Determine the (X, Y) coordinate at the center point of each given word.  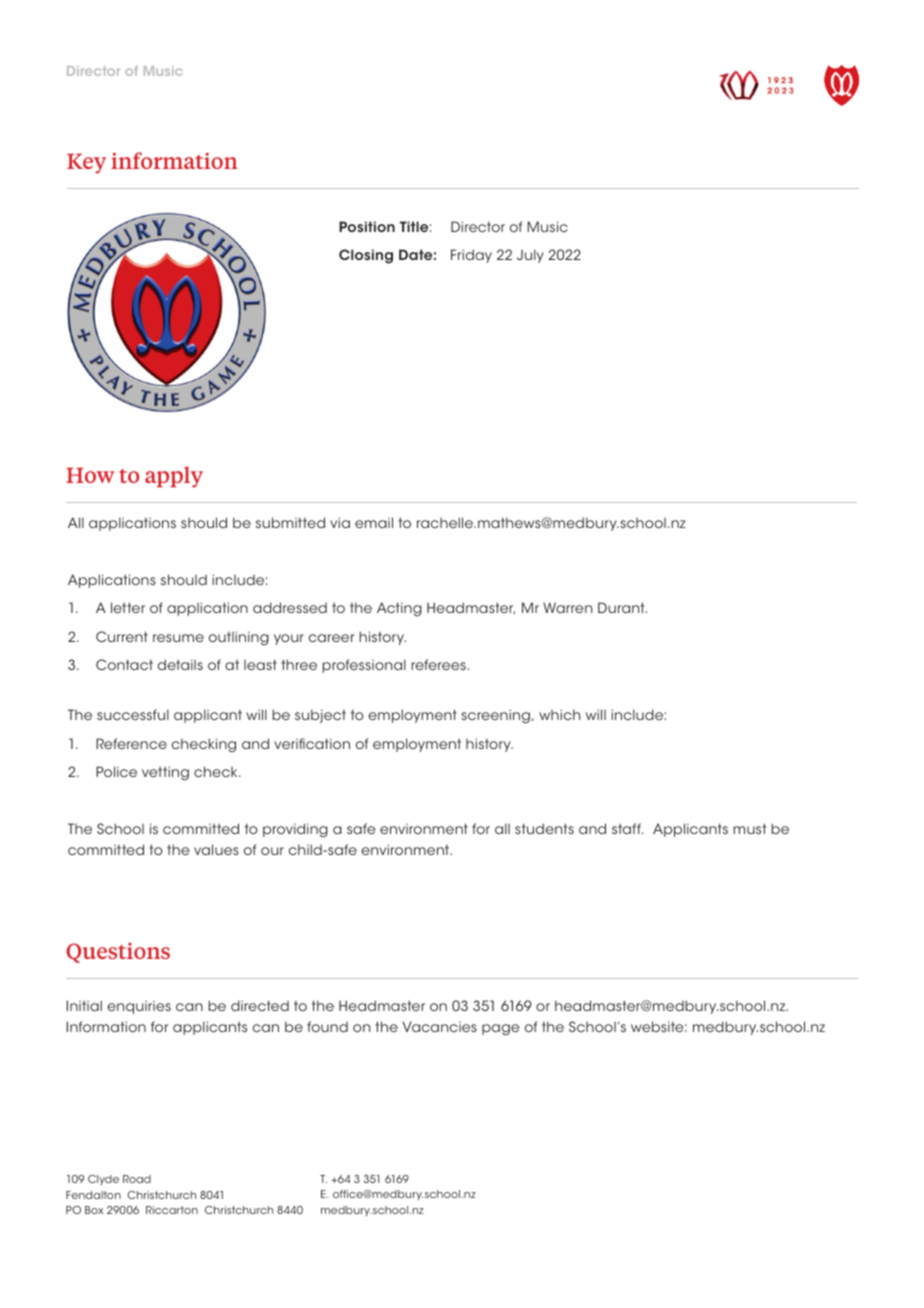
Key (86, 164)
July (530, 256)
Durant (622, 607)
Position (367, 226)
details (180, 664)
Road (137, 1179)
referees (438, 664)
